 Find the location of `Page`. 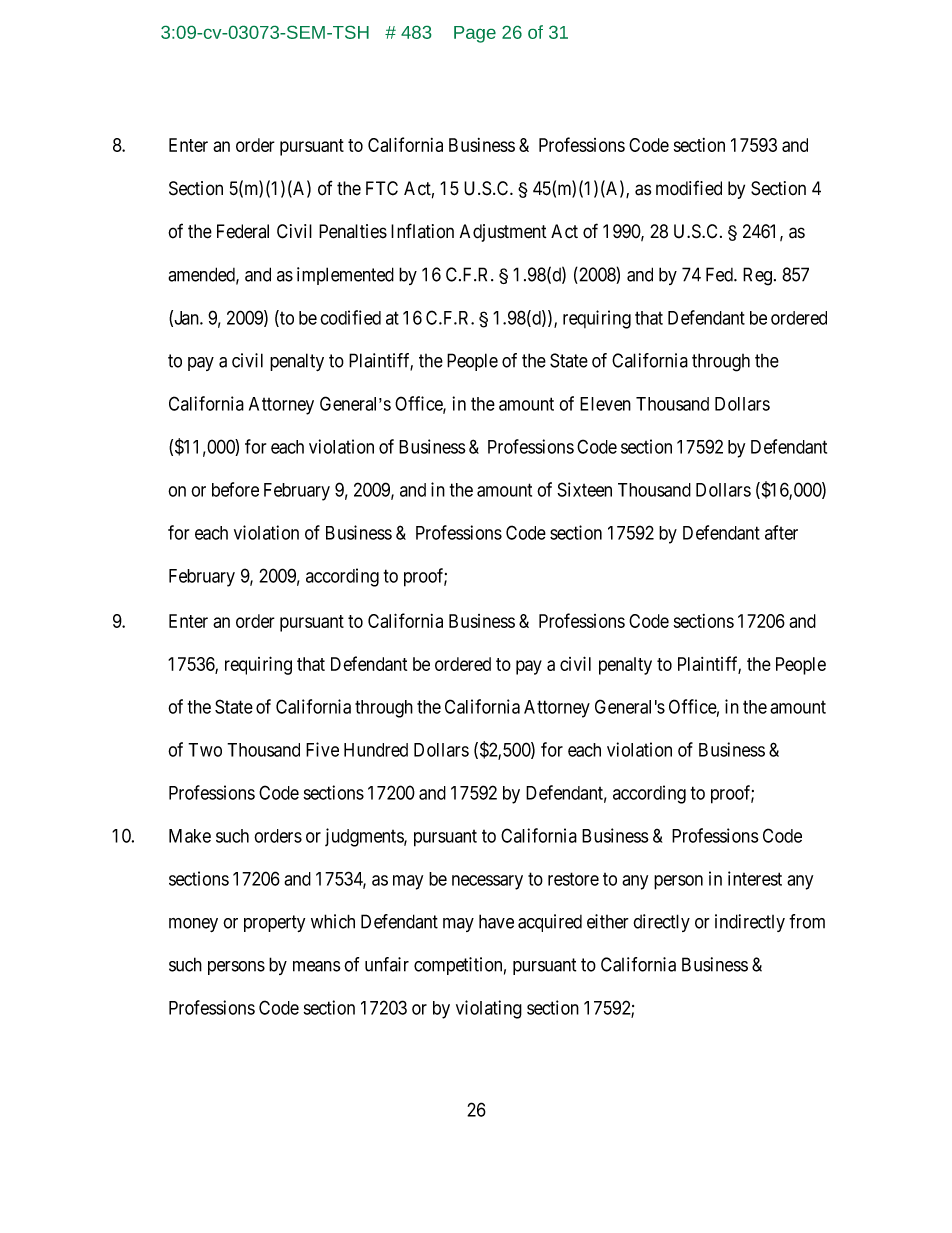

Page is located at coordinates (475, 34).
